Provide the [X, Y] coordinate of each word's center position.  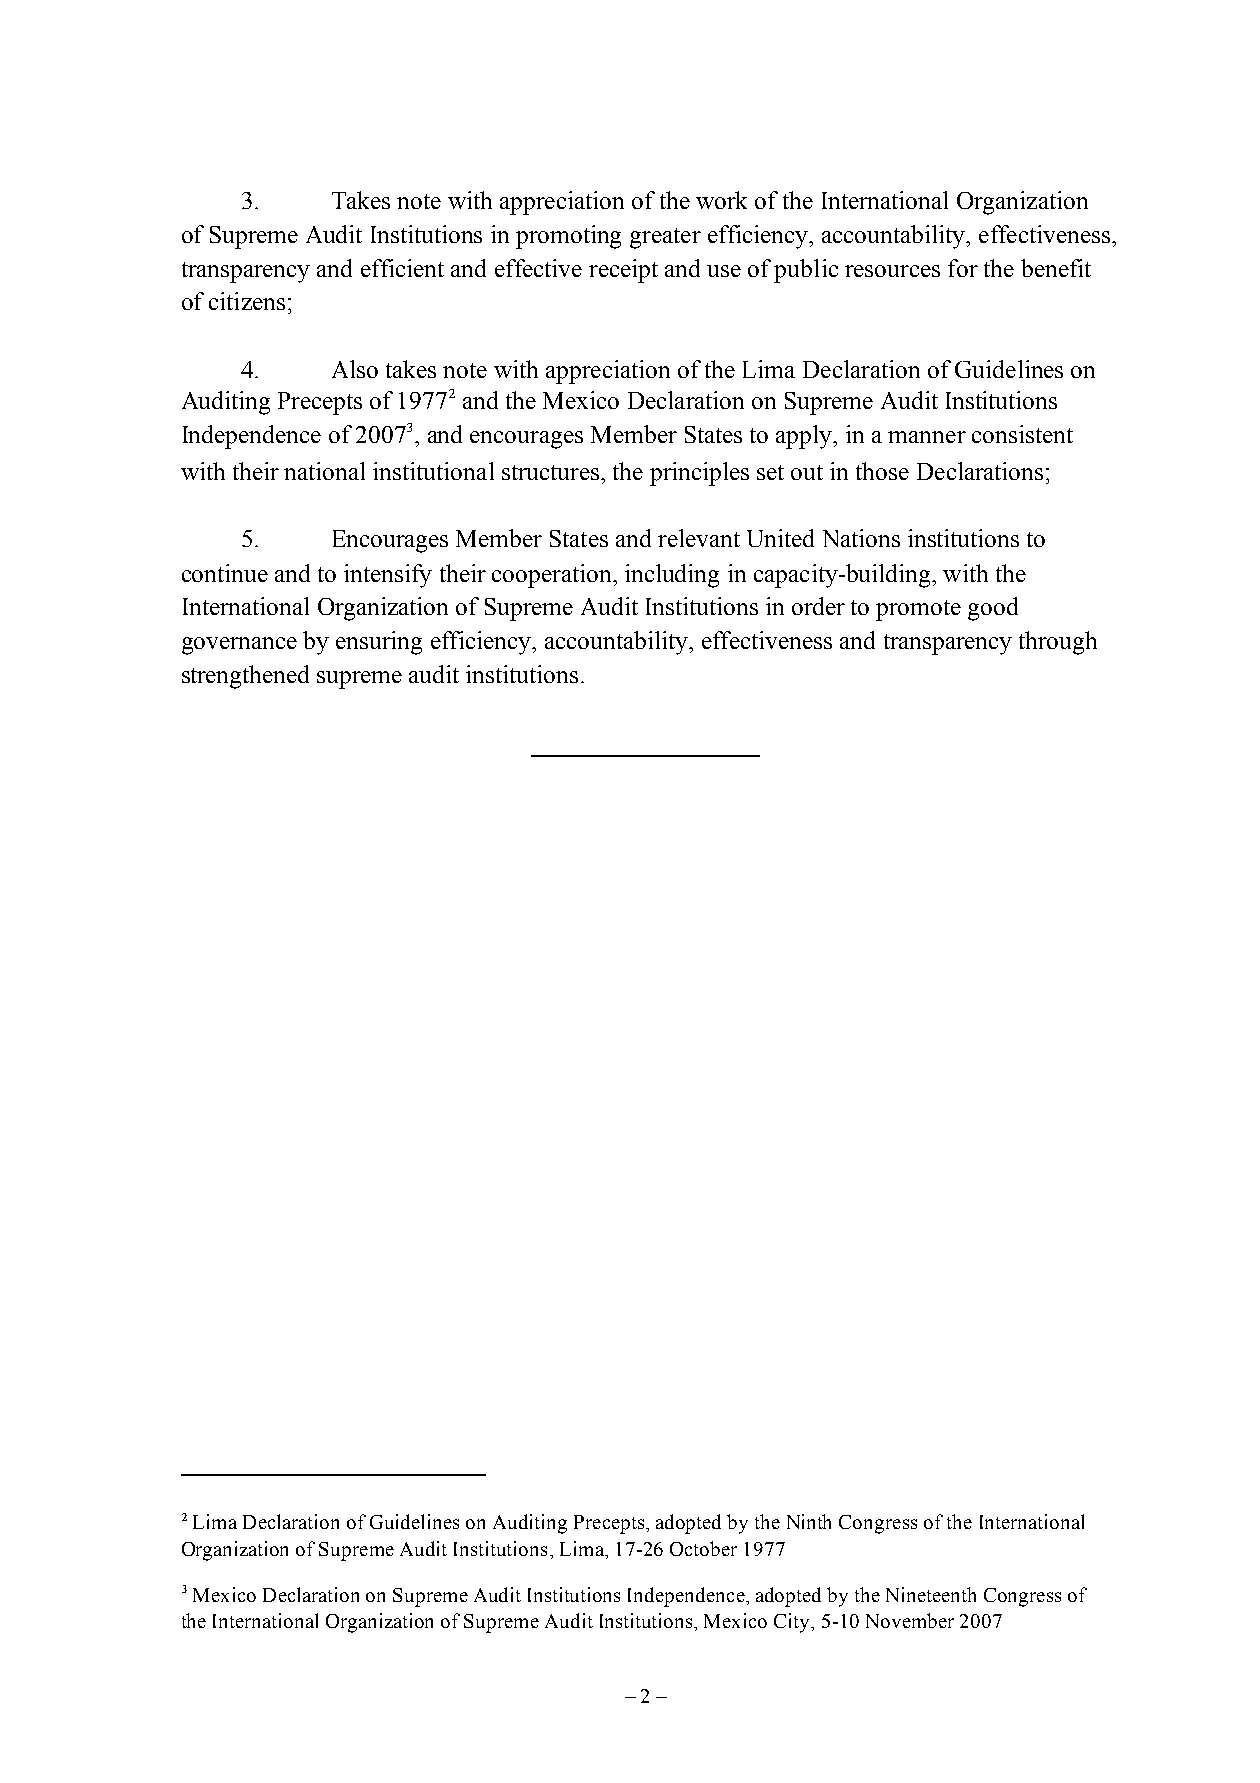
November [910, 1620]
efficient [402, 268]
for [963, 268]
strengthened [245, 677]
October [703, 1548]
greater [665, 238]
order [818, 606]
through [1058, 643]
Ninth [809, 1521]
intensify [388, 576]
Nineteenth [931, 1594]
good [993, 609]
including [672, 576]
